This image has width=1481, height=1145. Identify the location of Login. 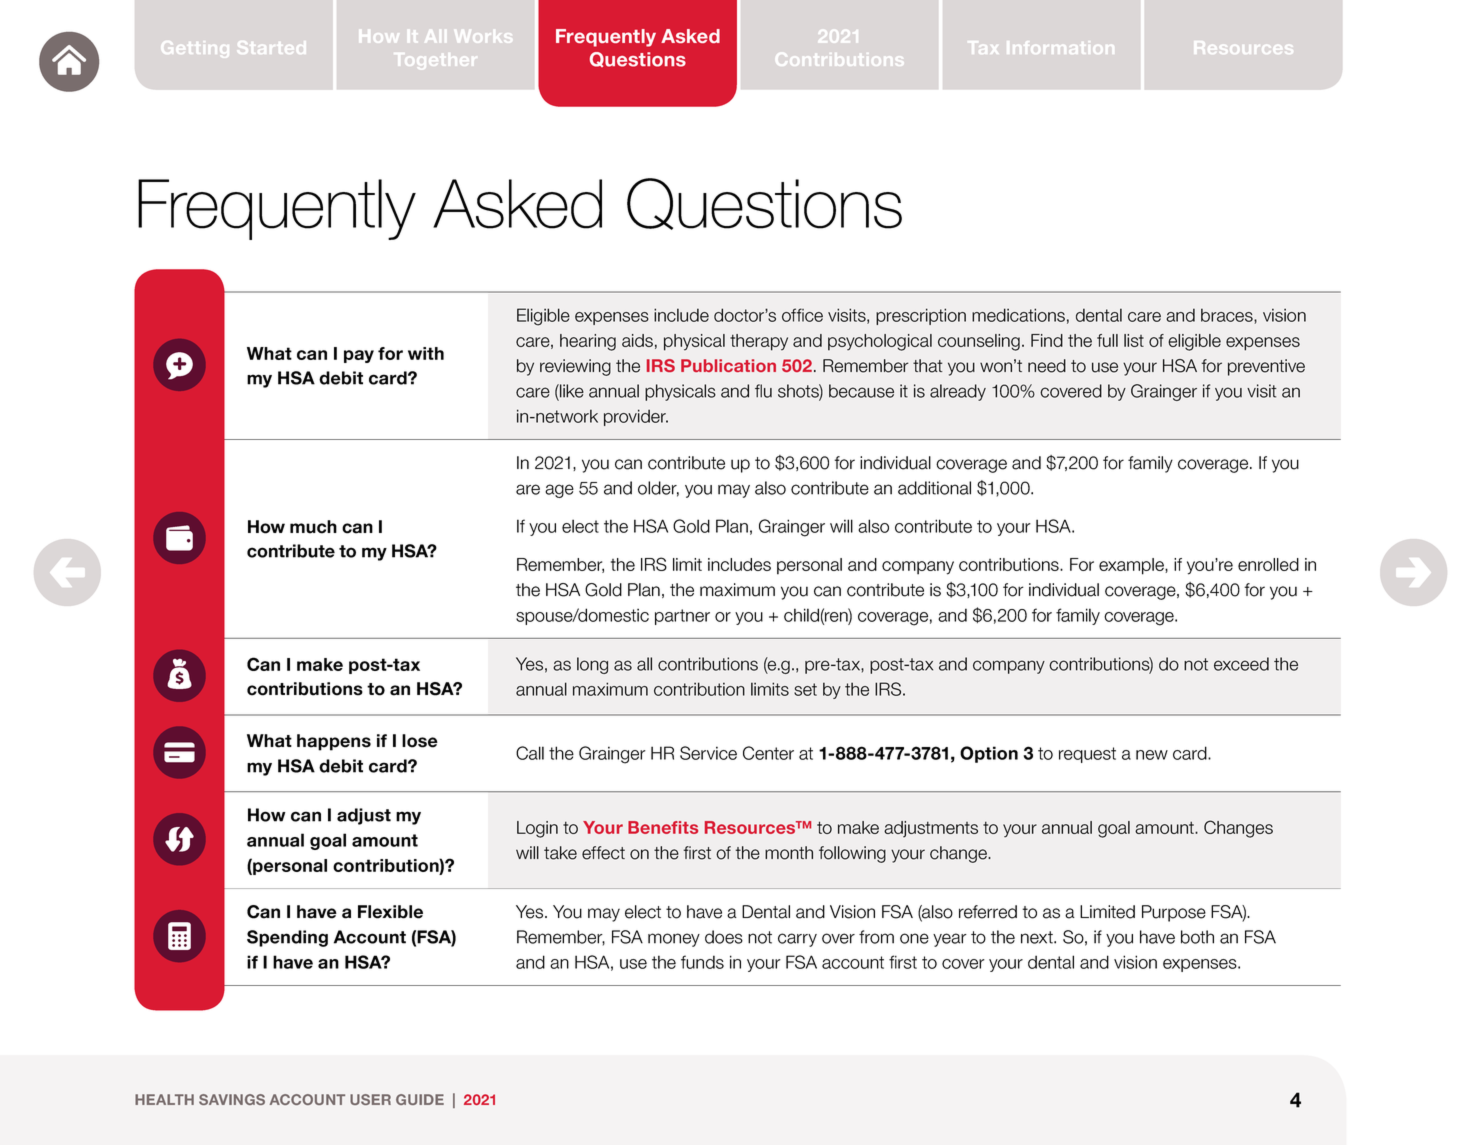
(537, 829).
